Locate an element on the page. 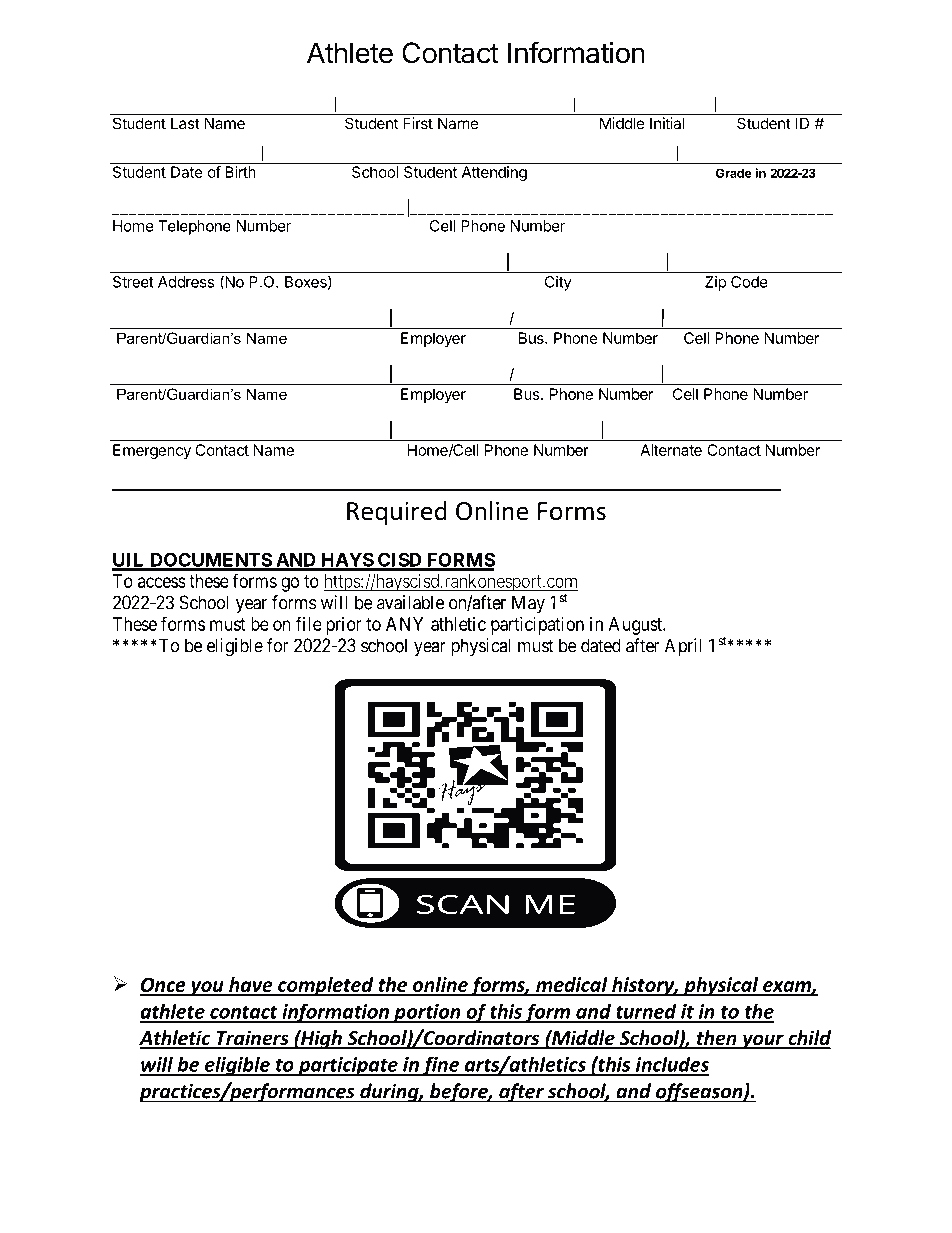 The width and height of the document is (952, 1233). Attending is located at coordinates (494, 173).
